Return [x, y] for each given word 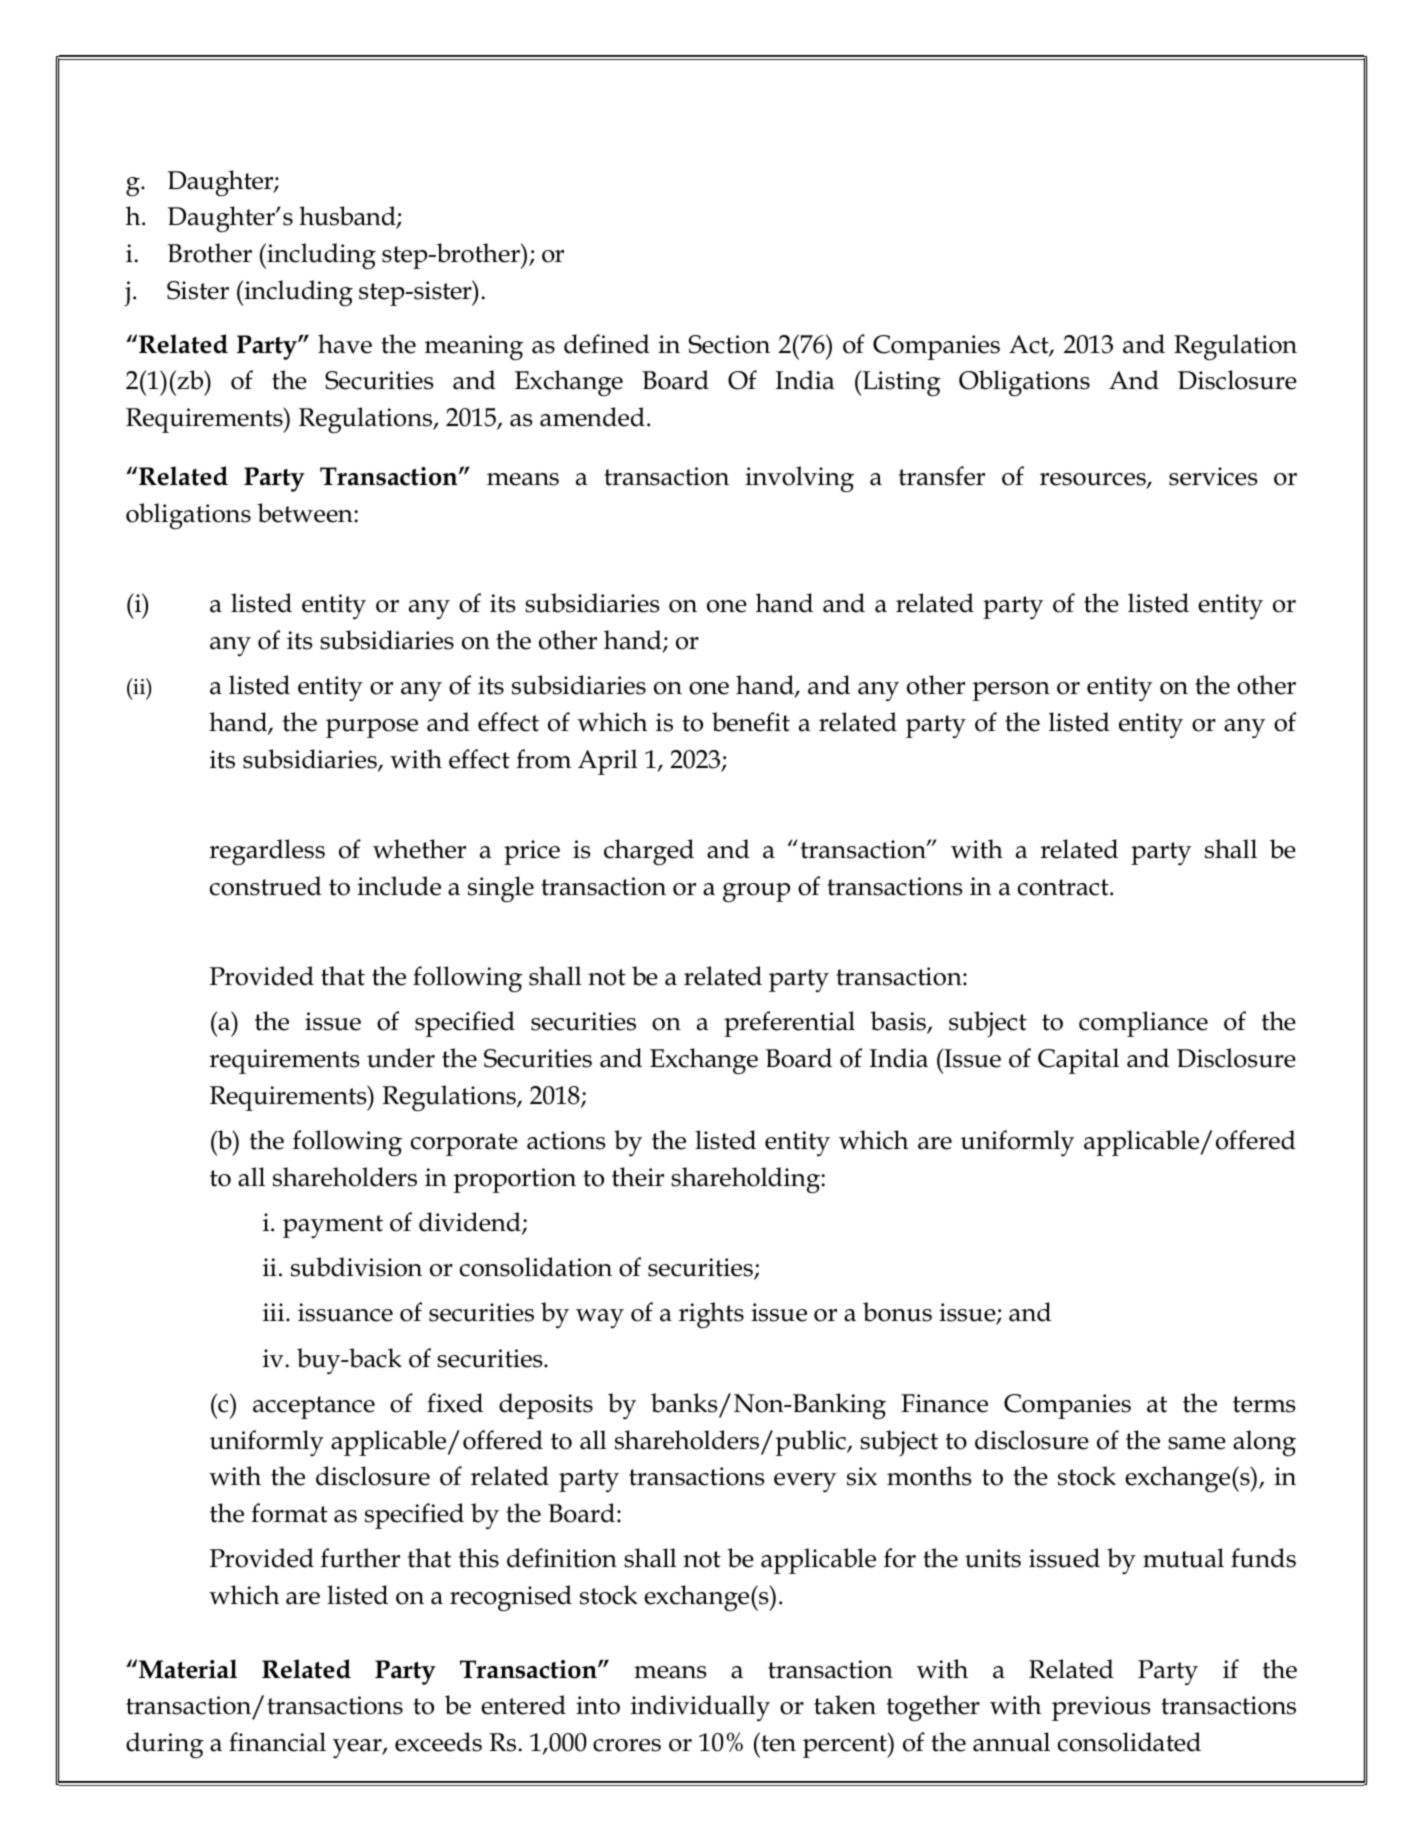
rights [711, 1315]
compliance [1143, 1024]
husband [348, 217]
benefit [751, 722]
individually [700, 1708]
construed [266, 886]
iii [275, 1312]
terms [1264, 1404]
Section [729, 344]
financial [277, 1742]
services [1213, 476]
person [1011, 691]
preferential [789, 1024]
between [306, 513]
